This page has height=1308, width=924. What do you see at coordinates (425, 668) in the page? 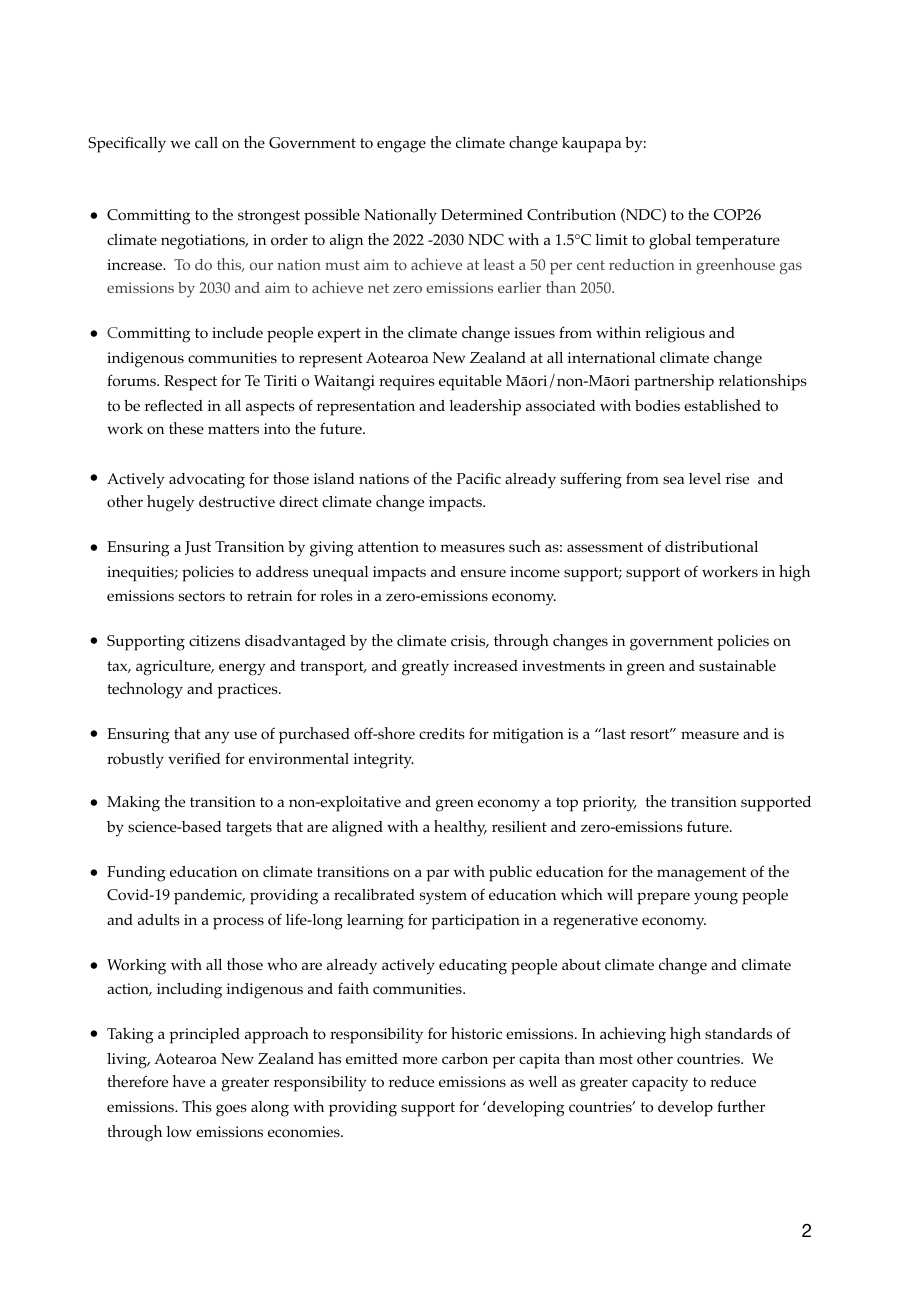
I see `greatly` at bounding box center [425, 668].
